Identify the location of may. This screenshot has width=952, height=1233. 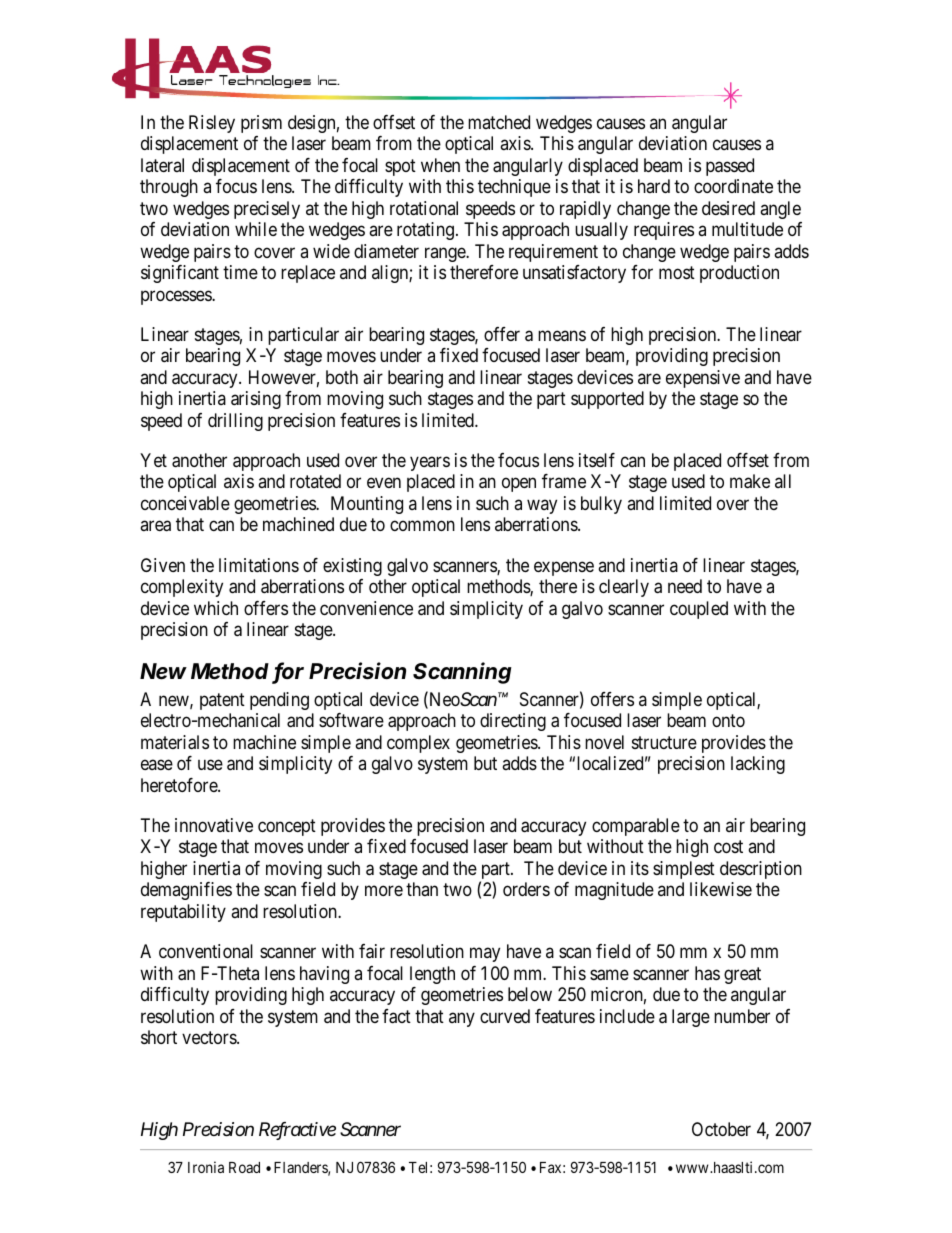
(485, 954).
